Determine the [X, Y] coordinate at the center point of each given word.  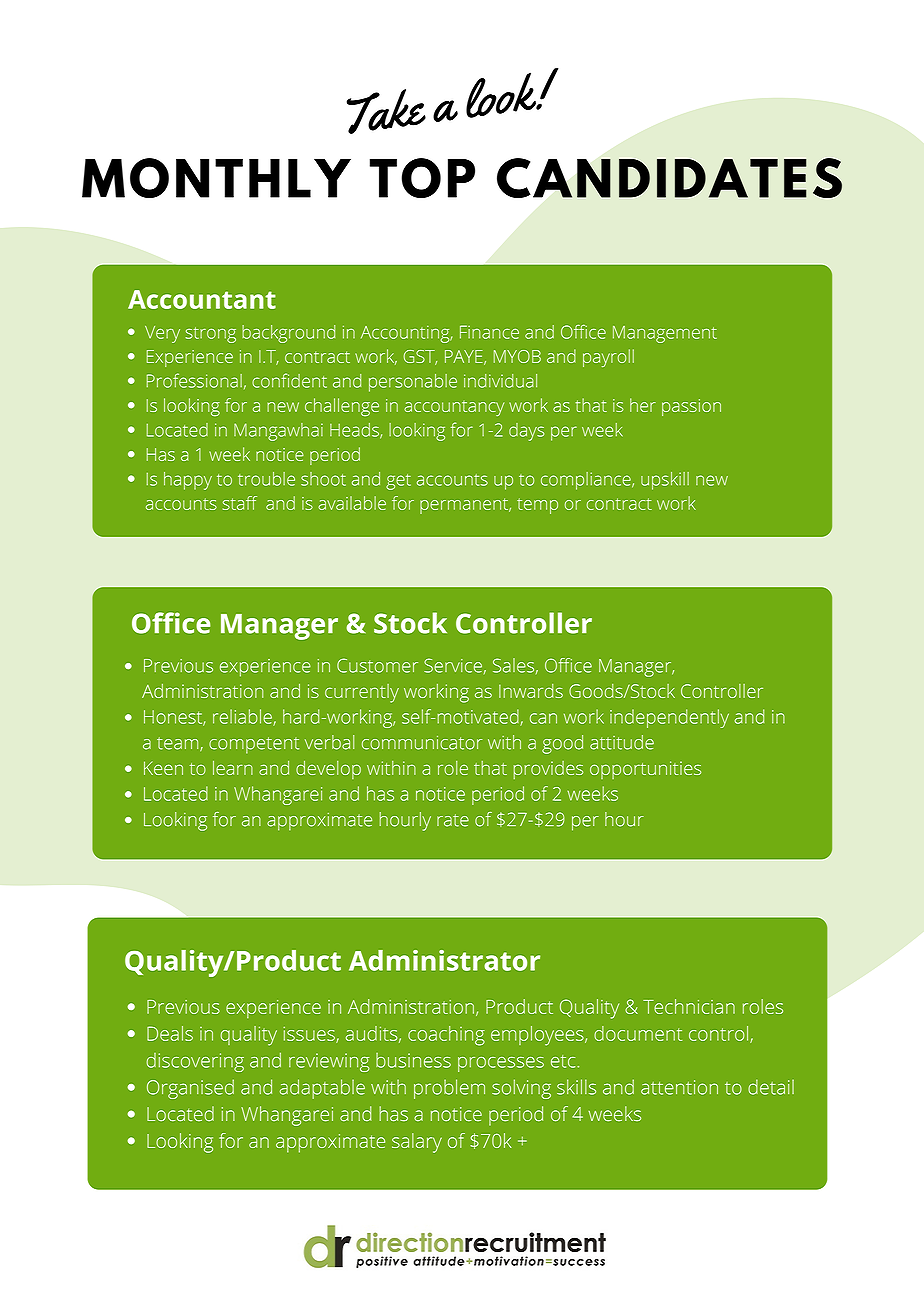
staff [240, 503]
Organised [190, 1089]
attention [679, 1087]
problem [449, 1089]
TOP [422, 178]
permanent [465, 506]
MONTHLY [216, 178]
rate [453, 820]
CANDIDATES [669, 178]
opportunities [645, 770]
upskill [665, 481]
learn [233, 768]
